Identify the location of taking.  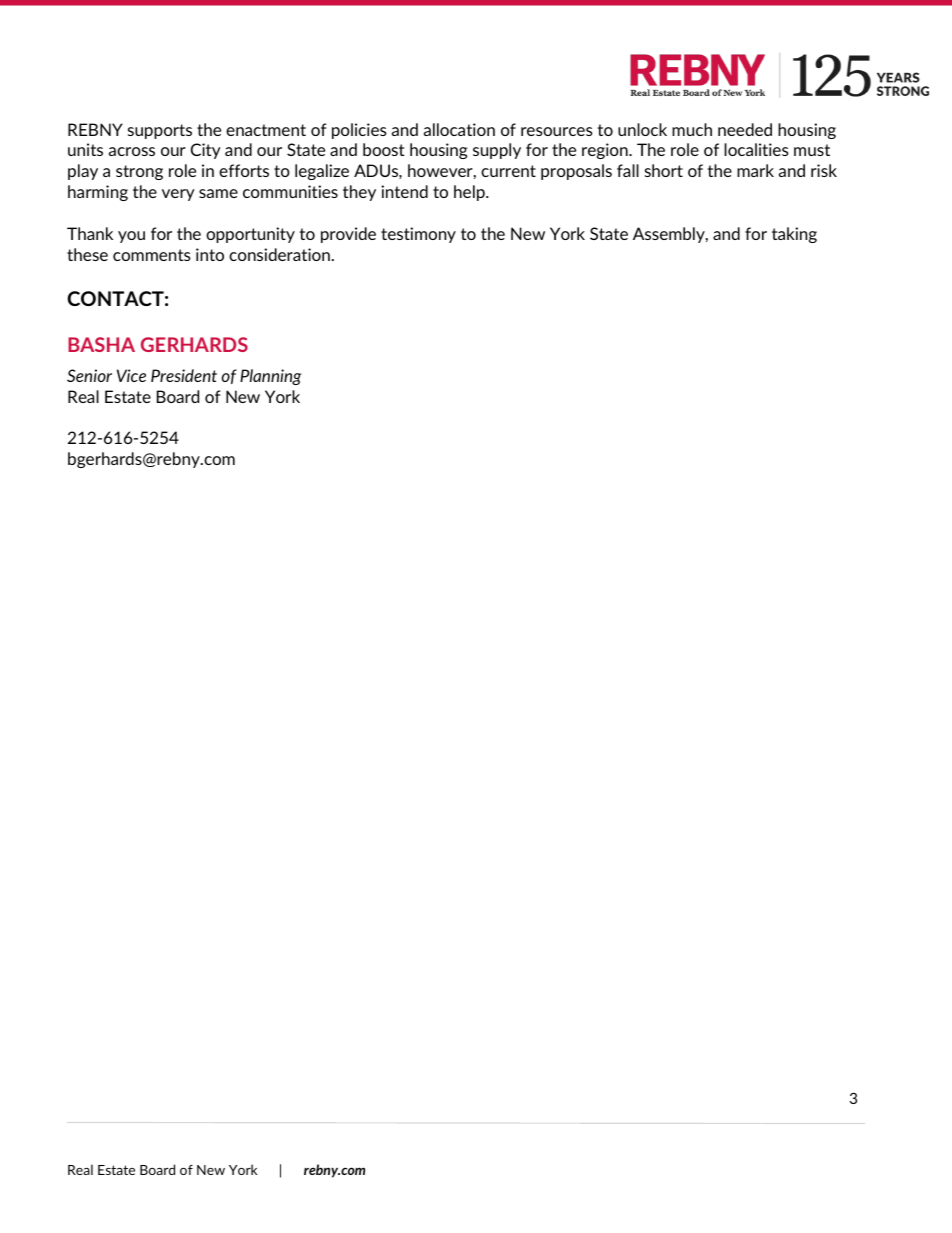
(794, 235).
